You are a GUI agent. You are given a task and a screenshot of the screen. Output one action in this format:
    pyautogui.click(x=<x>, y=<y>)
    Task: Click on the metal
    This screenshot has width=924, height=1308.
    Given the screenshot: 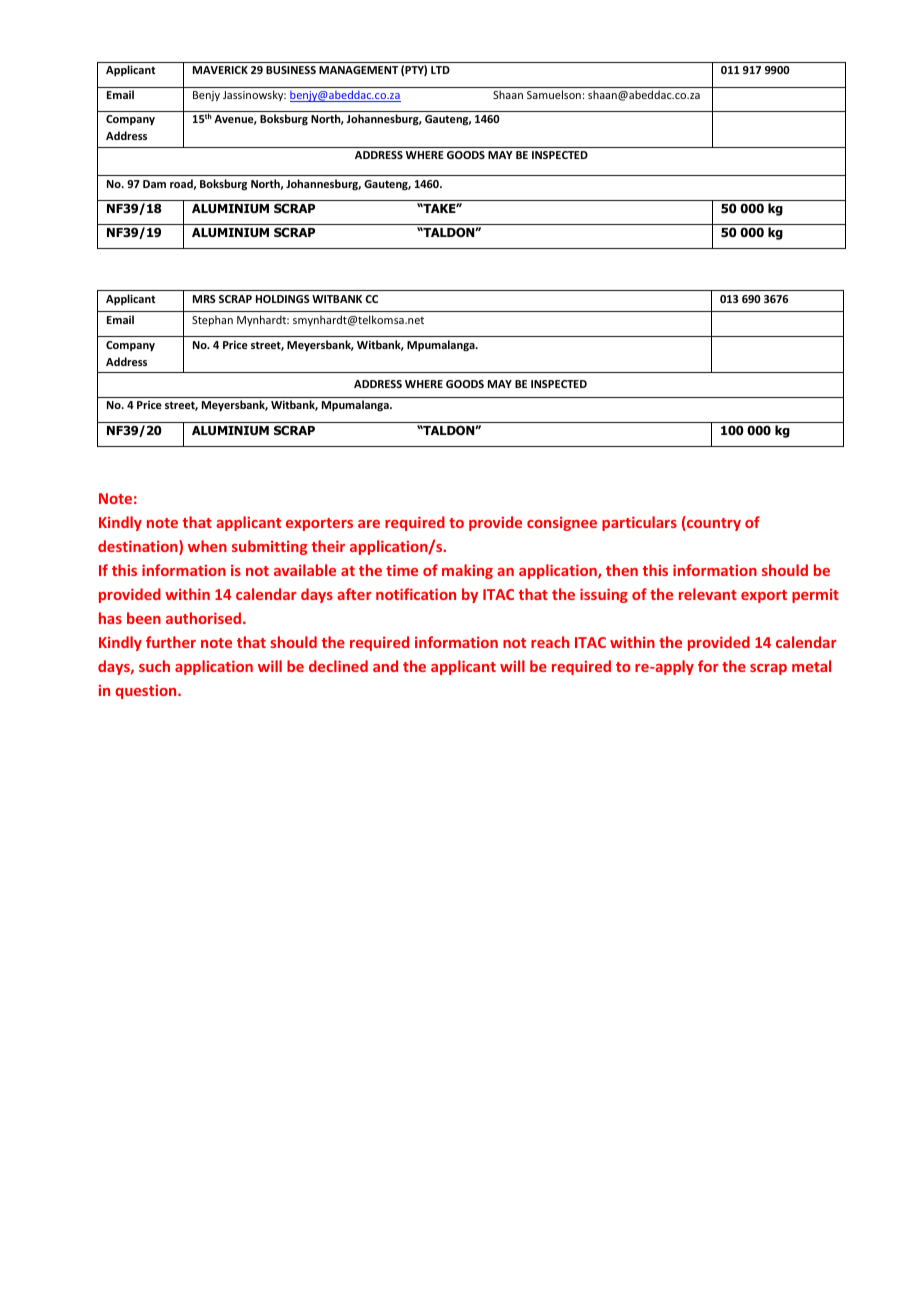 What is the action you would take?
    pyautogui.click(x=811, y=666)
